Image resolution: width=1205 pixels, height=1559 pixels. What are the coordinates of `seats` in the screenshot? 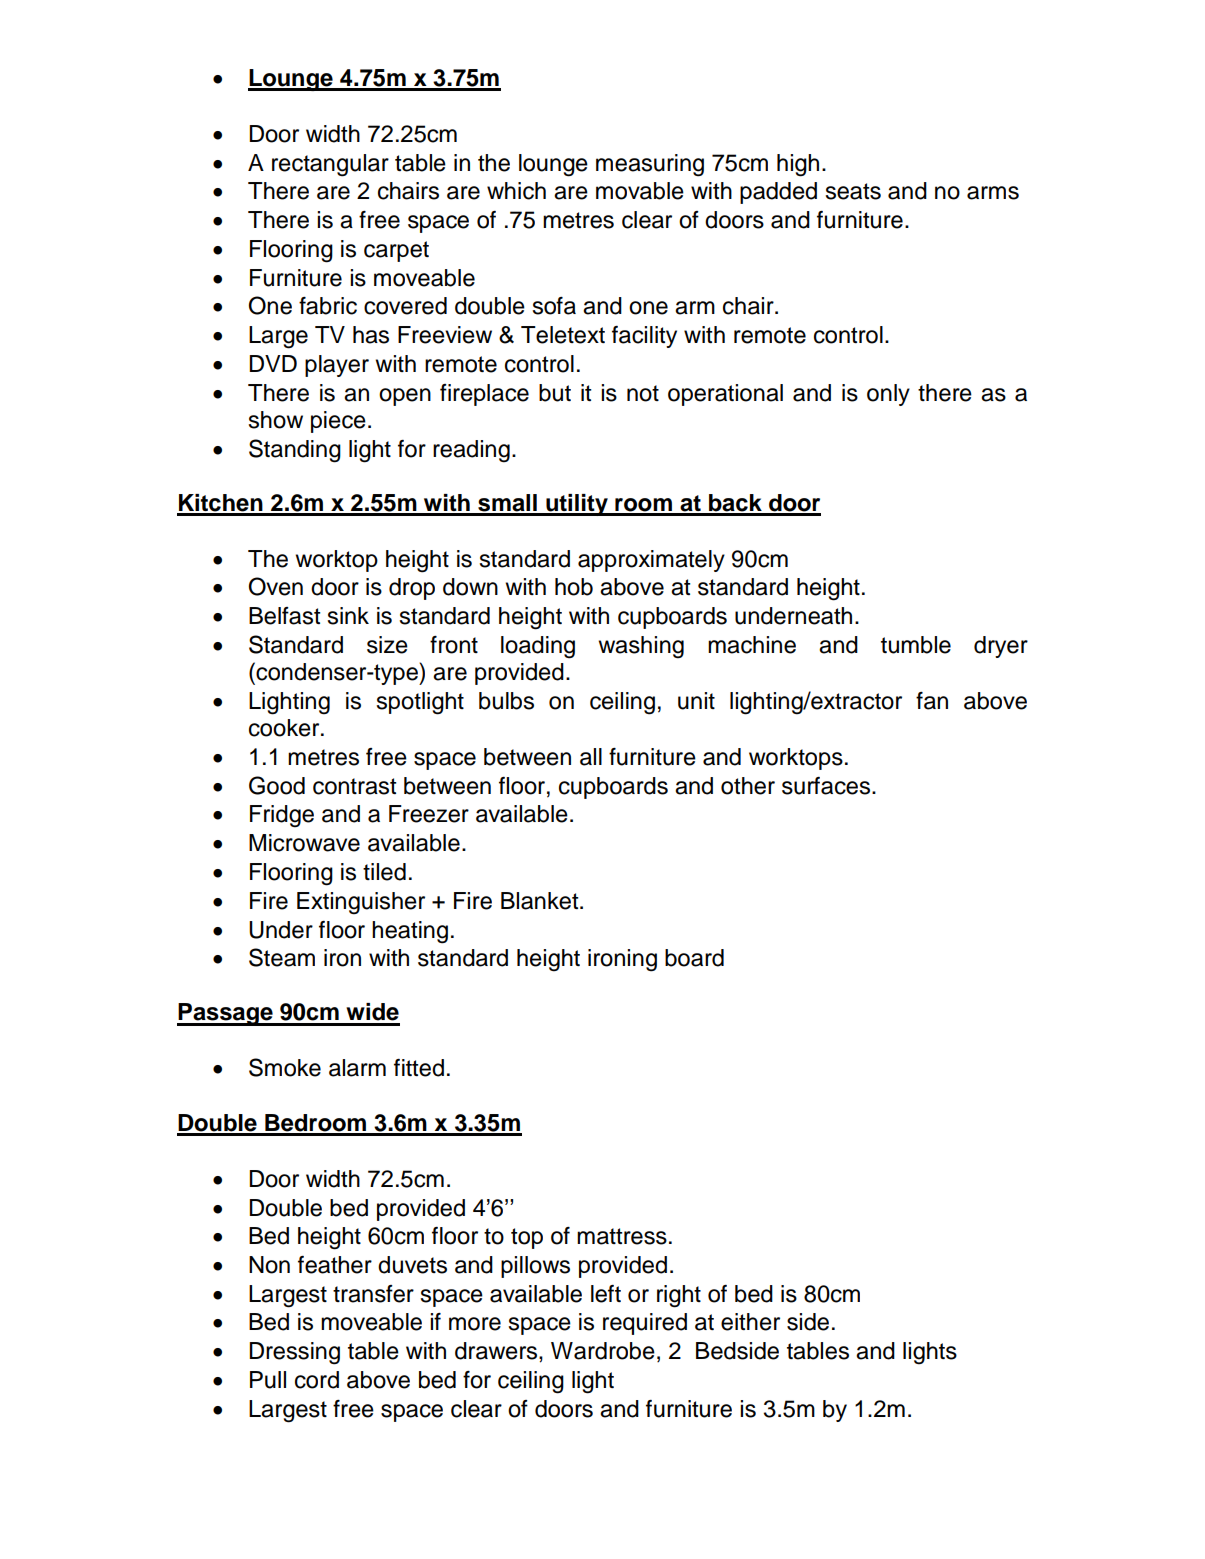 It's located at (853, 191).
